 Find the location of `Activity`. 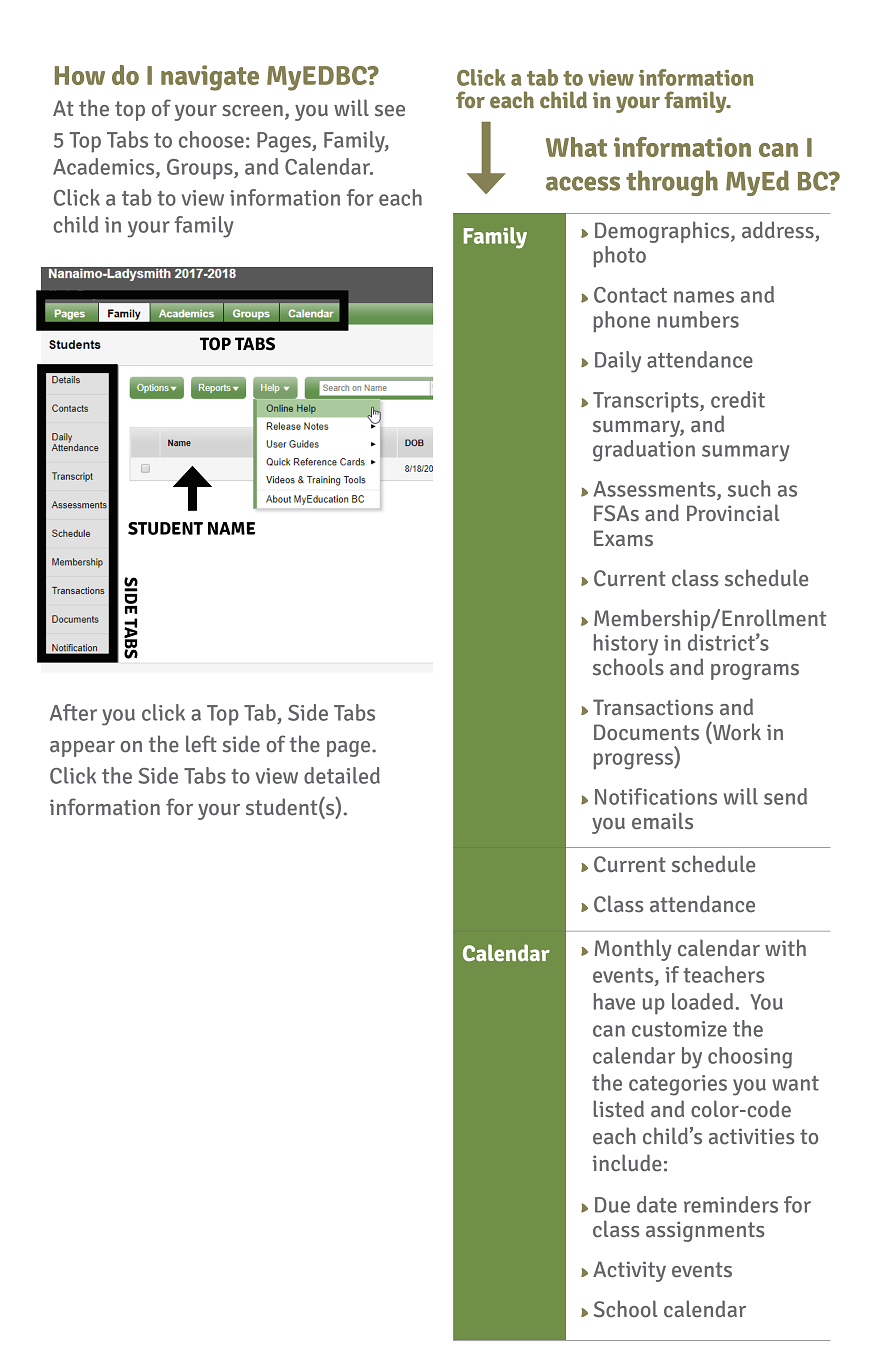

Activity is located at coordinates (629, 1271).
